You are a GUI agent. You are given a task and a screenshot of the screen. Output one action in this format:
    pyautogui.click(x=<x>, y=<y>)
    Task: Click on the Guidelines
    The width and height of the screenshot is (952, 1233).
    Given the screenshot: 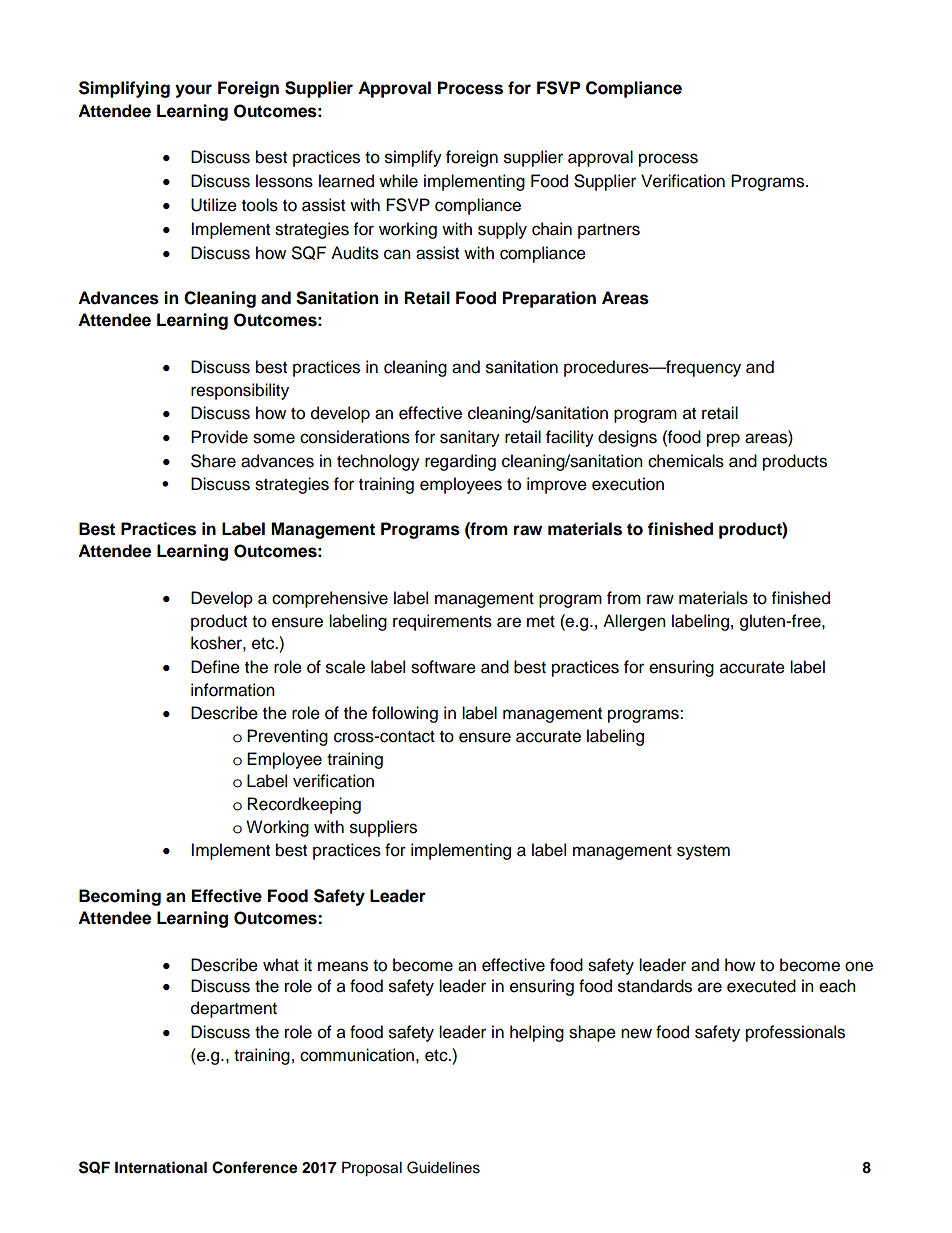 What is the action you would take?
    pyautogui.click(x=443, y=1167)
